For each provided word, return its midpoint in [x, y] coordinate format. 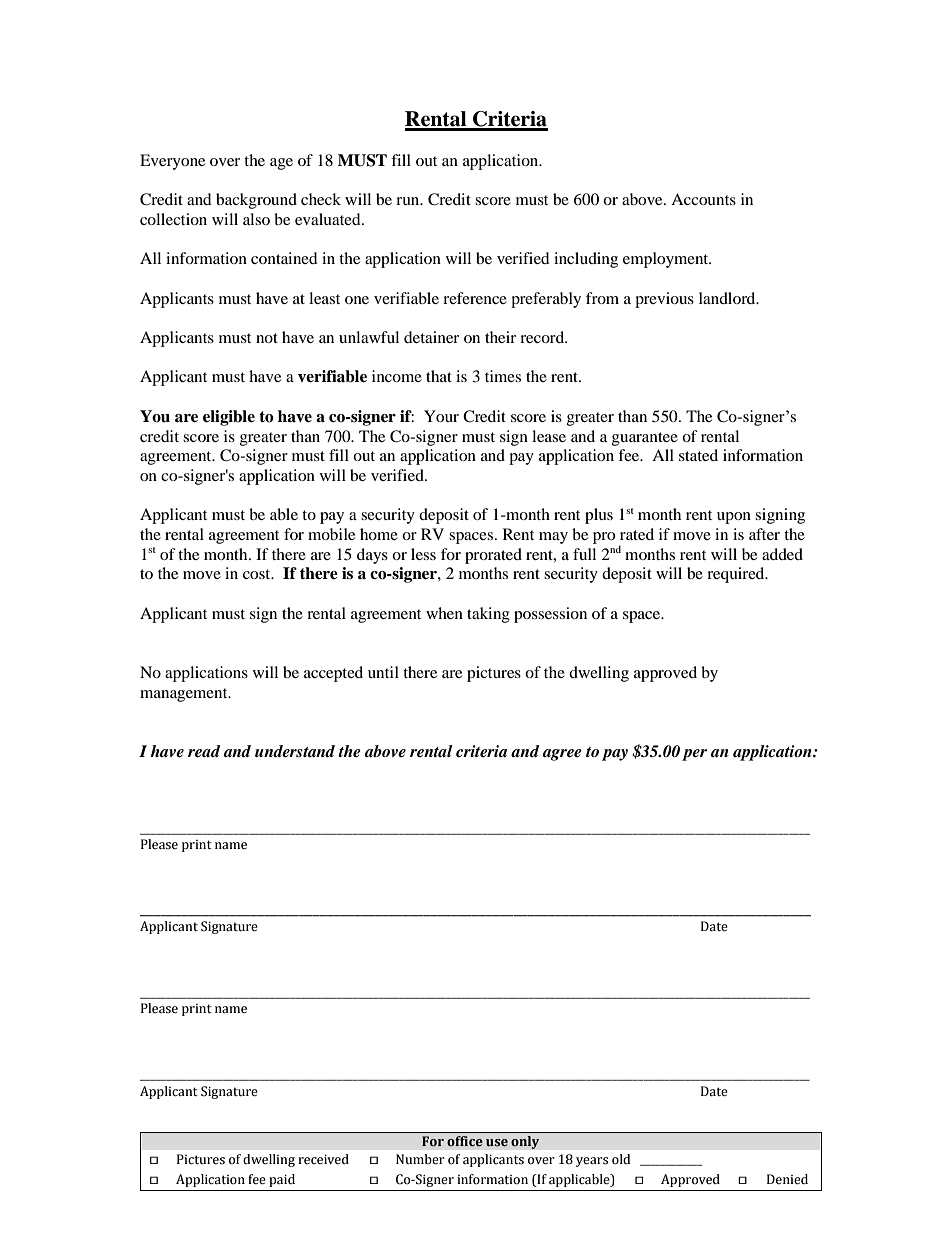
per [694, 755]
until [383, 672]
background [256, 201]
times [503, 376]
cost [258, 574]
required [737, 575]
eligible [229, 418]
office [465, 1141]
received [323, 1159]
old [621, 1159]
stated [698, 455]
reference [475, 298]
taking [488, 615]
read [204, 751]
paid [282, 1180]
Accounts [703, 199]
